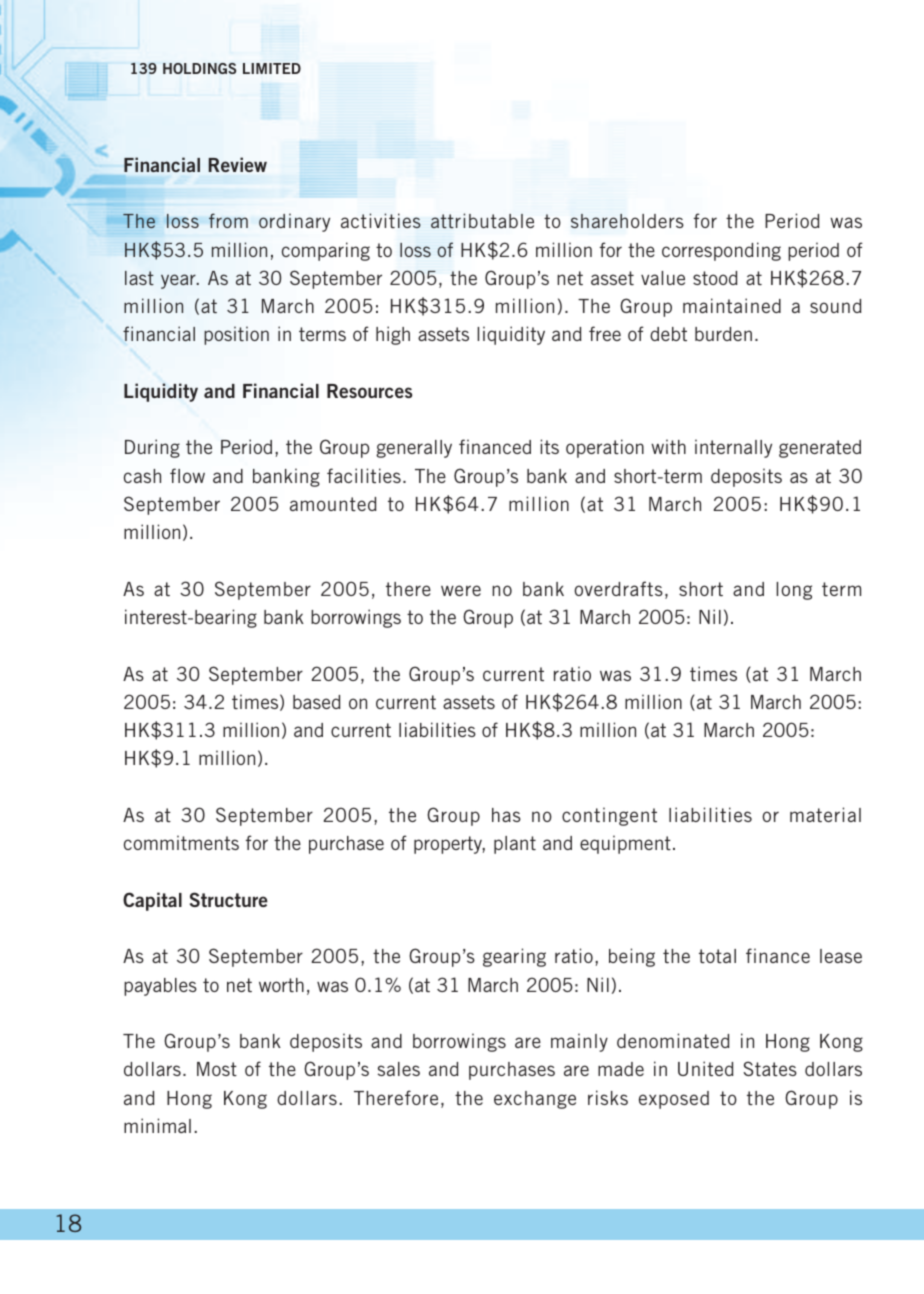 The image size is (924, 1294). I want to click on were, so click(461, 590).
